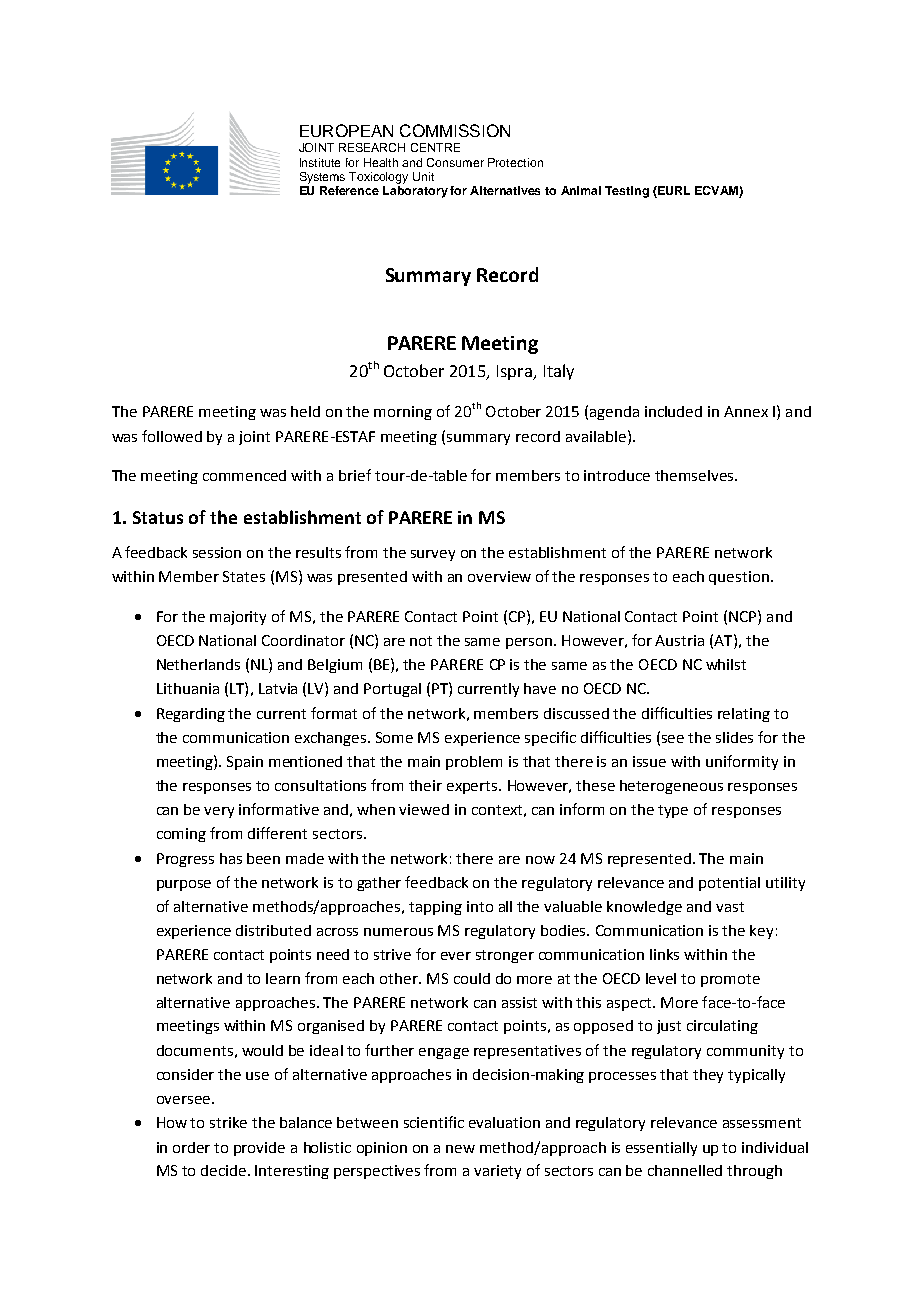  What do you see at coordinates (245, 763) in the page?
I see `Spain` at bounding box center [245, 763].
